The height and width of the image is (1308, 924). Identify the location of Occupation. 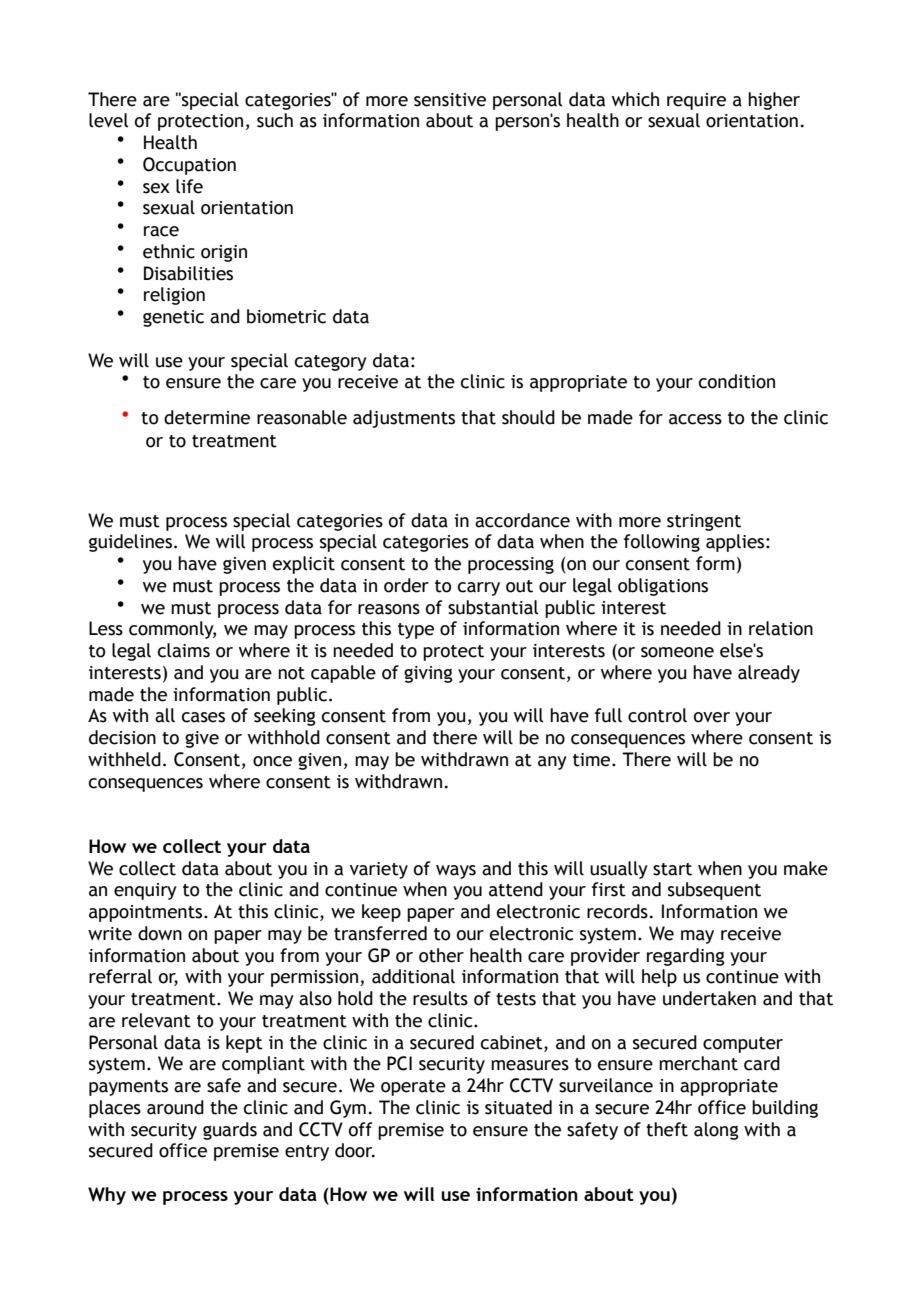
(189, 166).
